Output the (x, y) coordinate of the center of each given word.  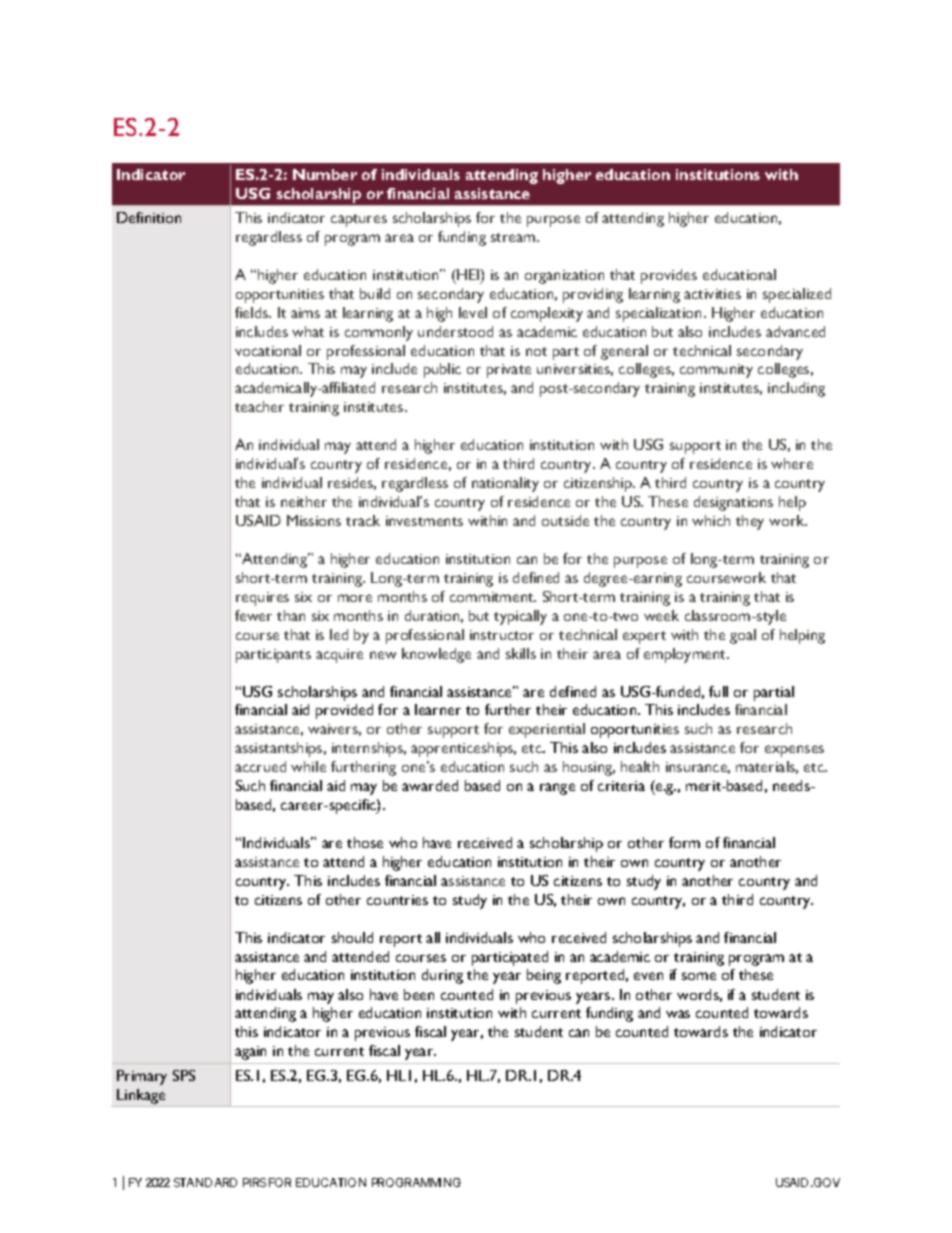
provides (669, 276)
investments (424, 521)
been (419, 994)
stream (514, 237)
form (684, 842)
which (711, 520)
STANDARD (205, 1182)
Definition (149, 217)
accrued (260, 766)
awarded (430, 785)
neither (304, 501)
